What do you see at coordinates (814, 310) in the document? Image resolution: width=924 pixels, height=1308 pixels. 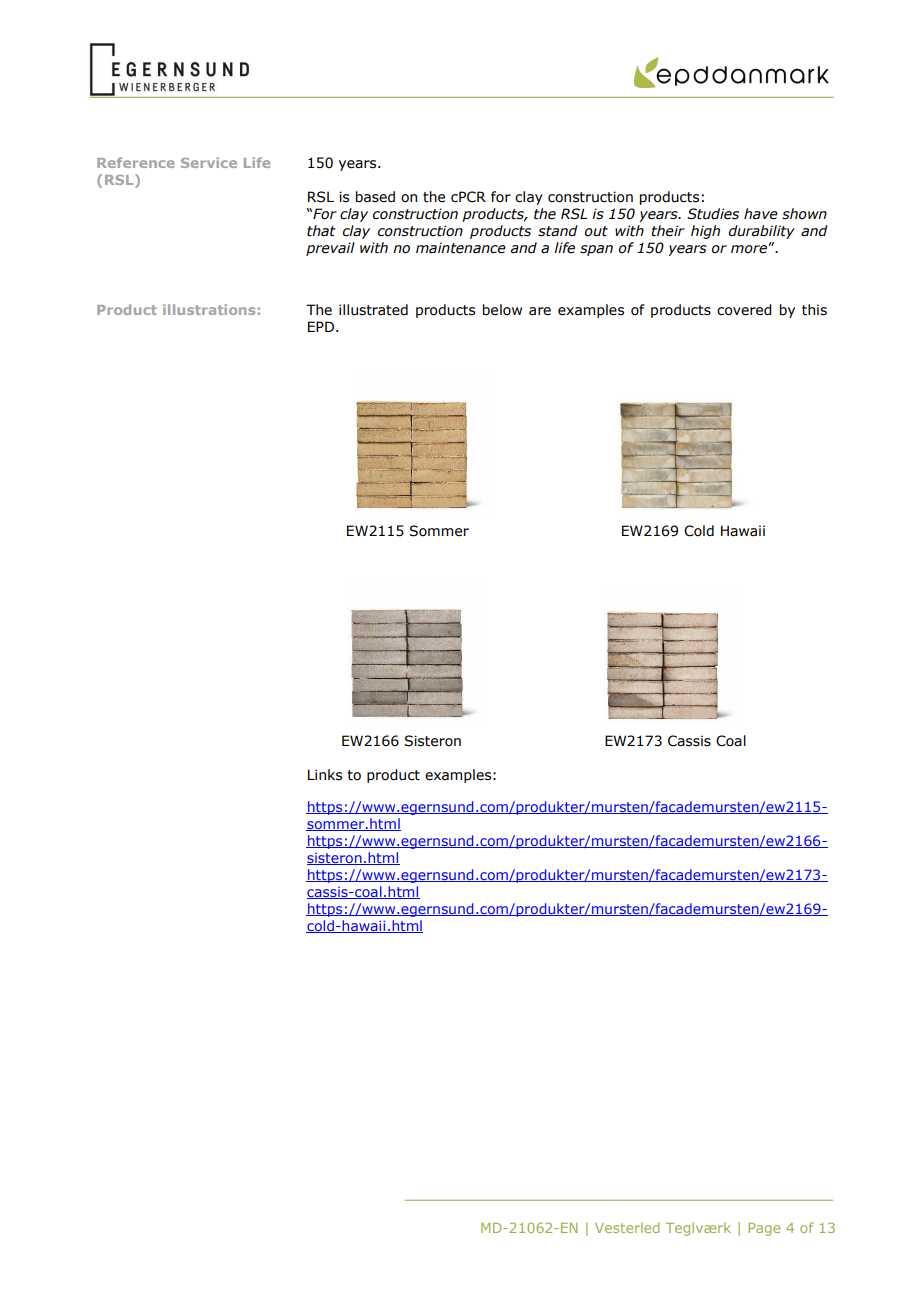 I see `this` at bounding box center [814, 310].
